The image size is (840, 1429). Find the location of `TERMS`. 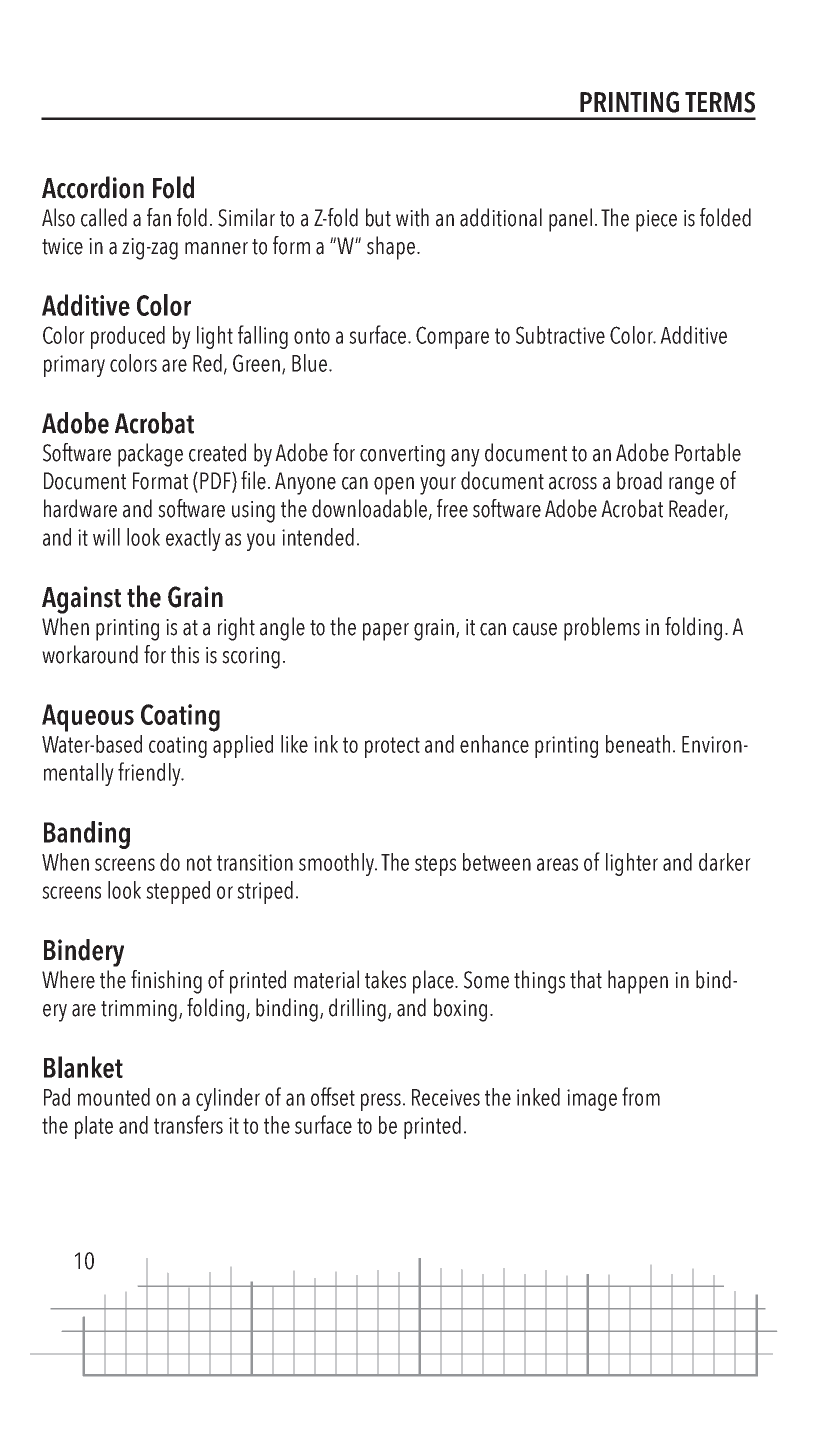

TERMS is located at coordinates (720, 102).
